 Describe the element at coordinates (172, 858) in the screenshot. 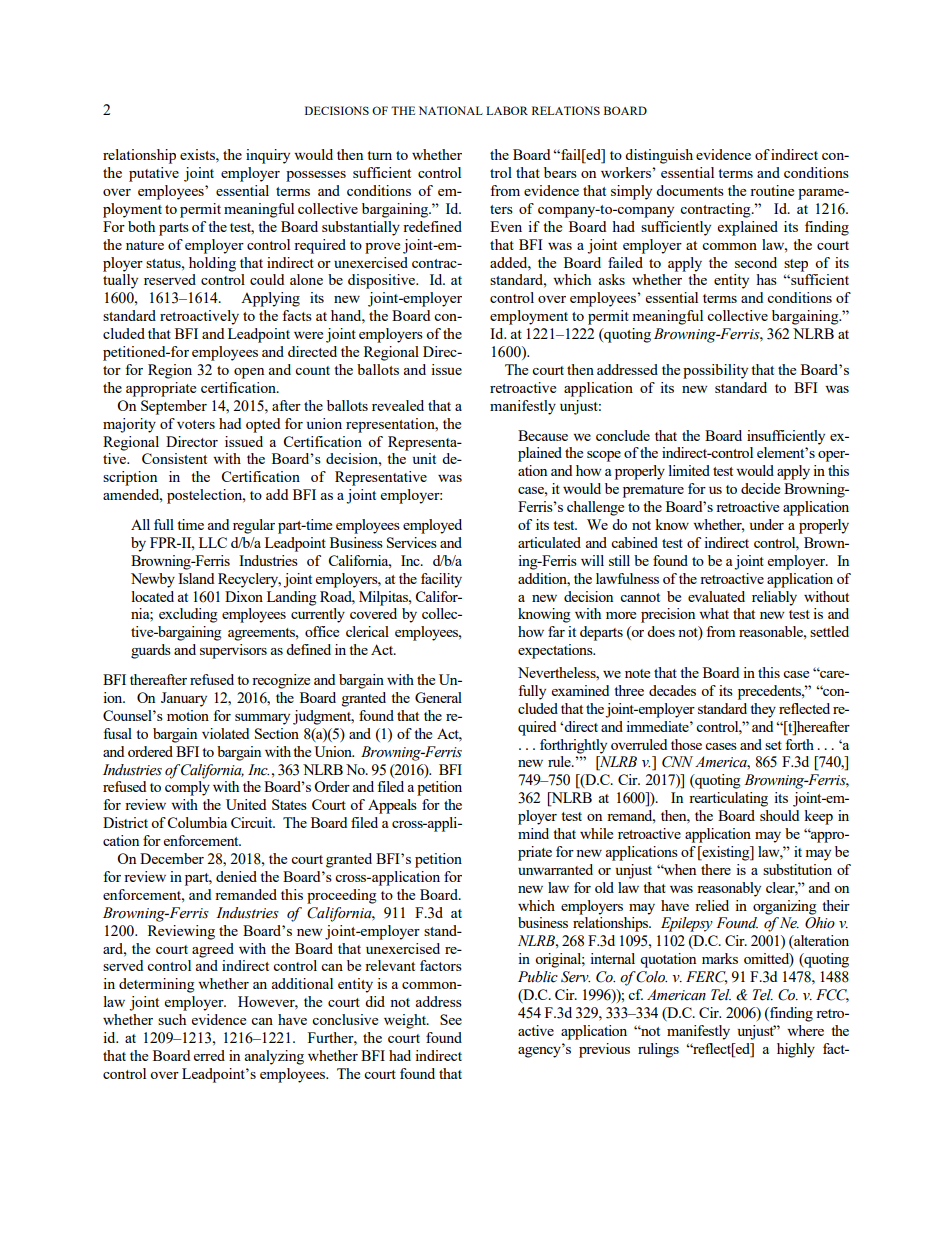

I see `December` at that location.
